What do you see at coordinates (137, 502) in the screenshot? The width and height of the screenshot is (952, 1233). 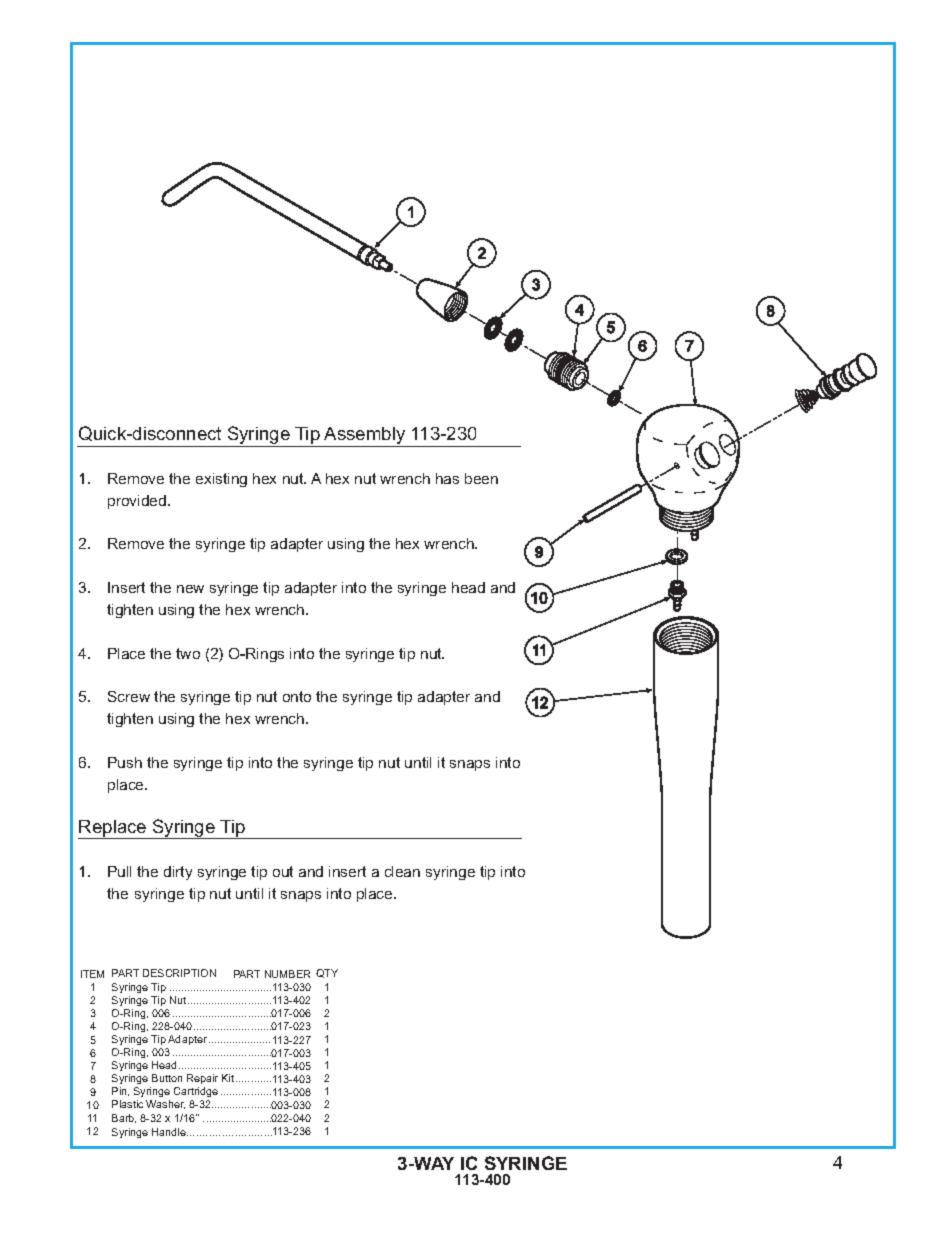 I see `provided` at bounding box center [137, 502].
